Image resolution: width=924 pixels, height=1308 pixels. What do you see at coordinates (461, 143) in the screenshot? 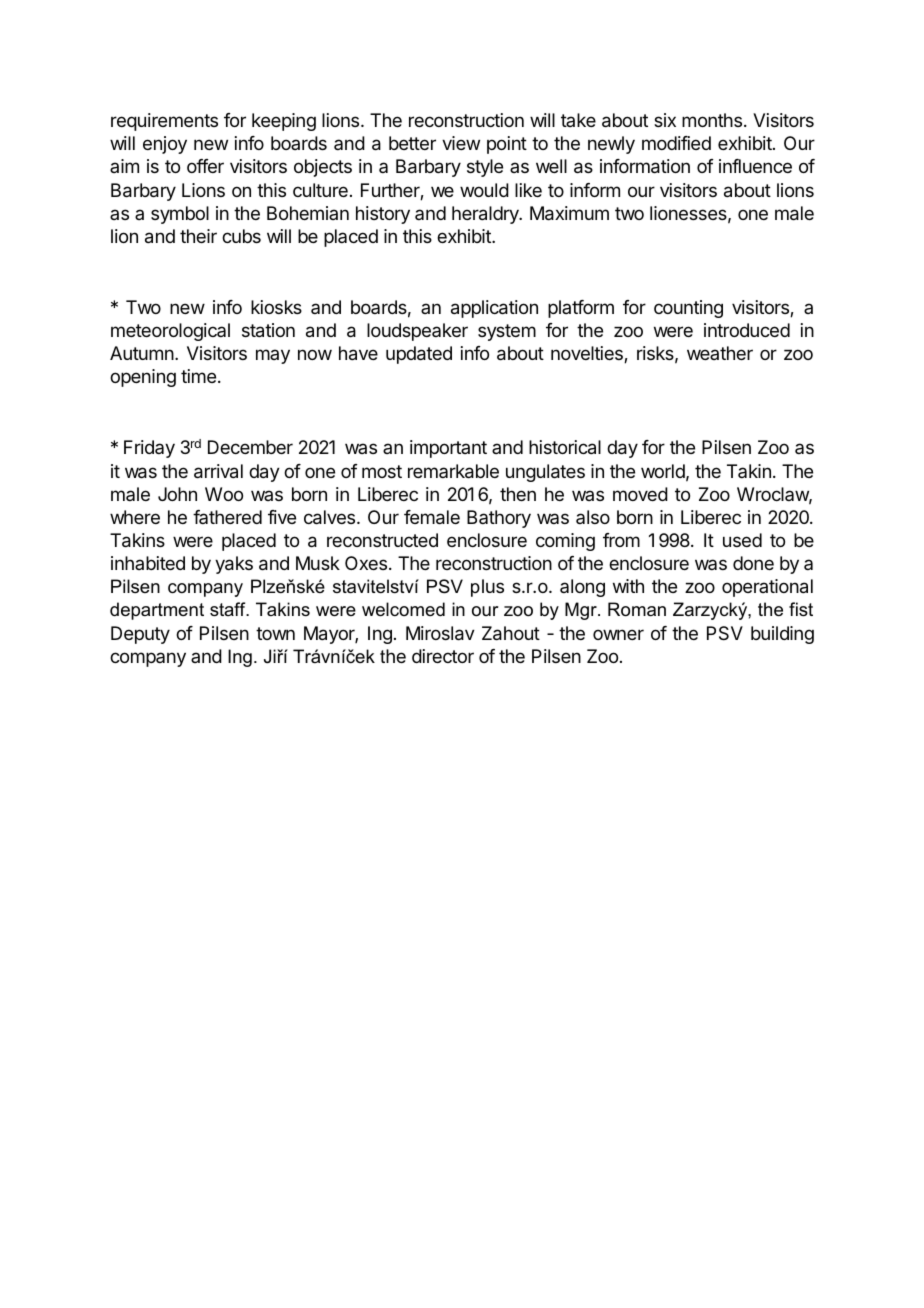
I see `view` at bounding box center [461, 143].
